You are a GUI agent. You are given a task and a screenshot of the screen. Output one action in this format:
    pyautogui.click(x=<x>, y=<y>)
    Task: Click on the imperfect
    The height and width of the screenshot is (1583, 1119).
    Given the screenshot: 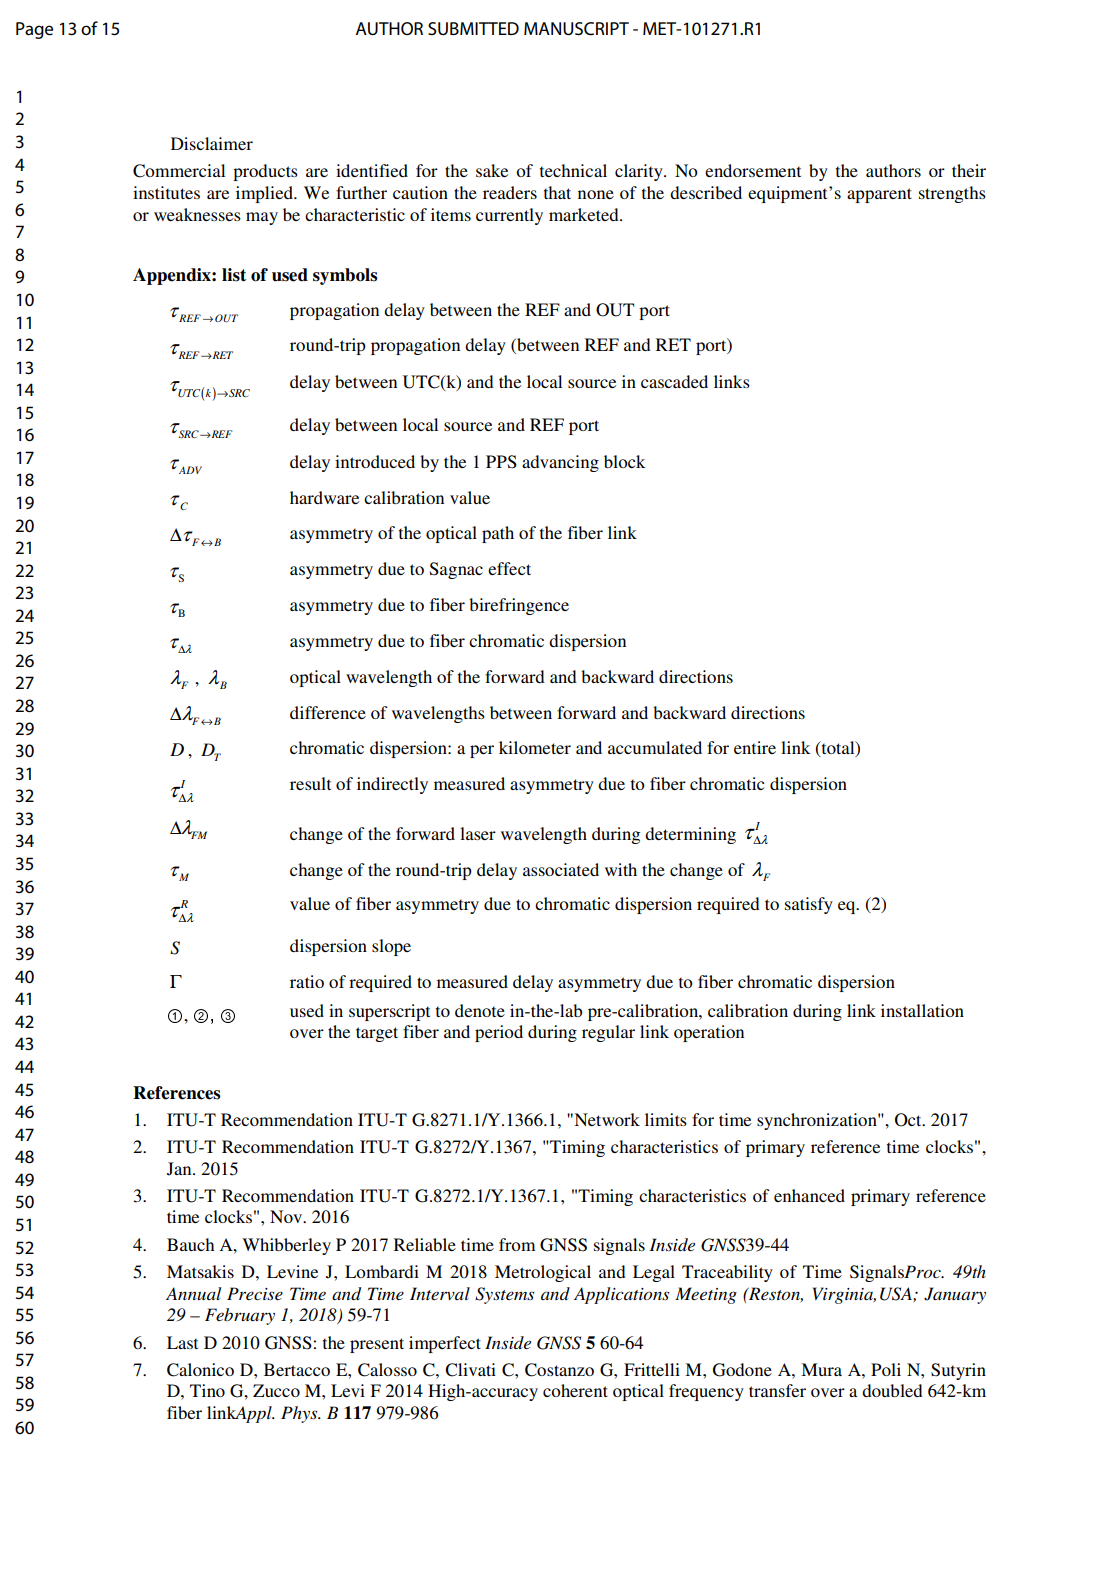 What is the action you would take?
    pyautogui.click(x=445, y=1344)
